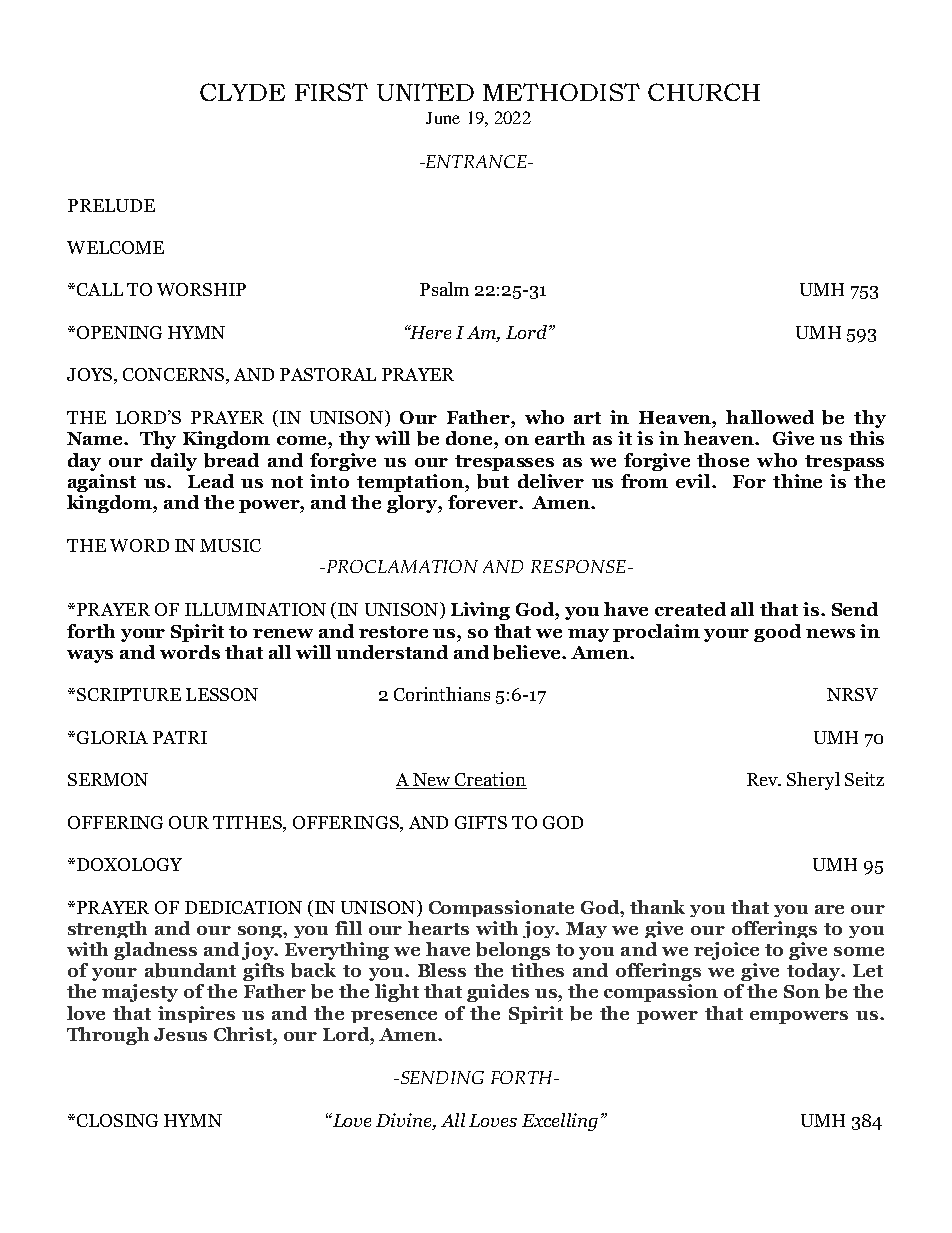 This page has width=952, height=1233. What do you see at coordinates (704, 92) in the page?
I see `CHURCH` at bounding box center [704, 92].
